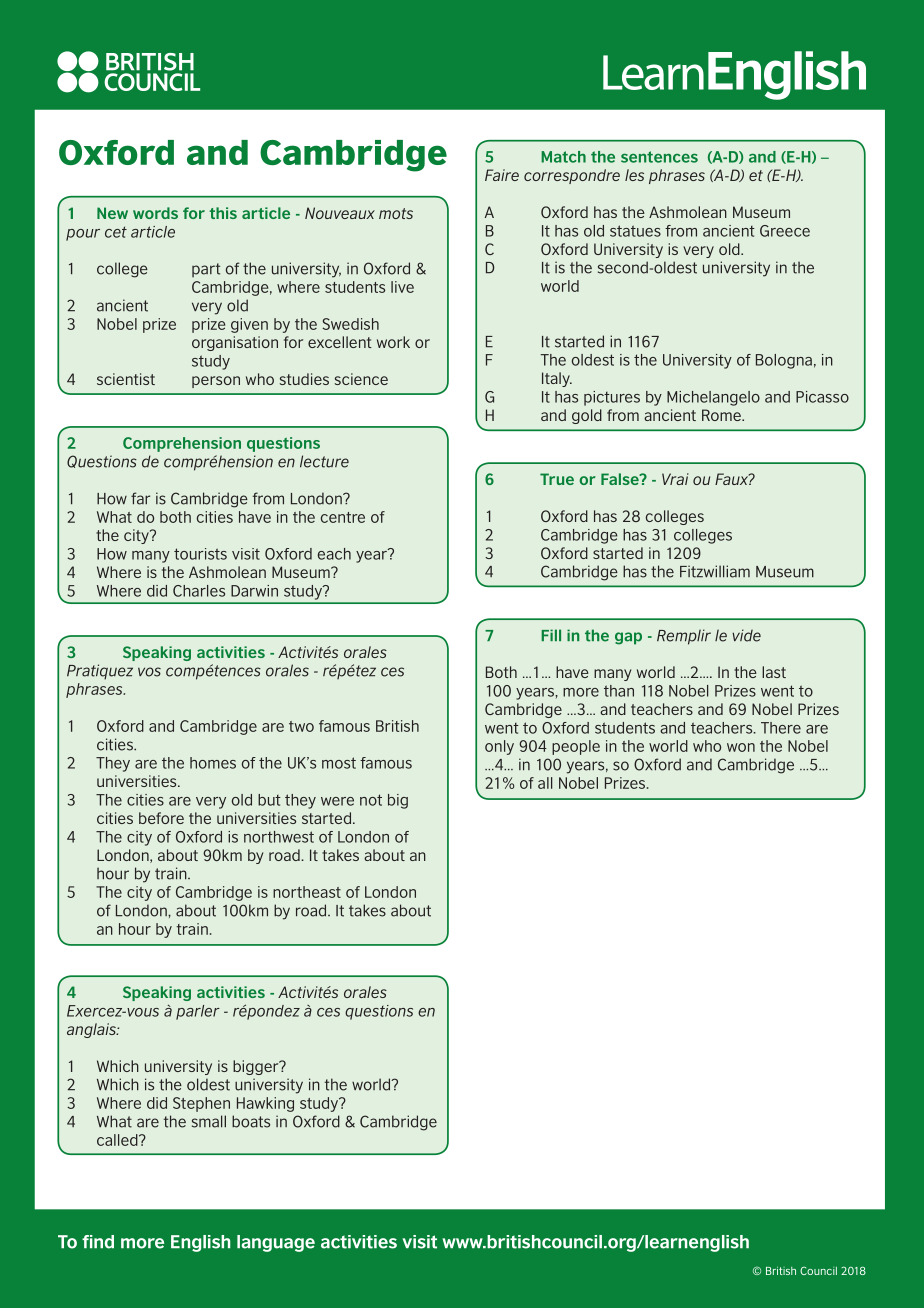  Describe the element at coordinates (155, 213) in the screenshot. I see `words` at that location.
